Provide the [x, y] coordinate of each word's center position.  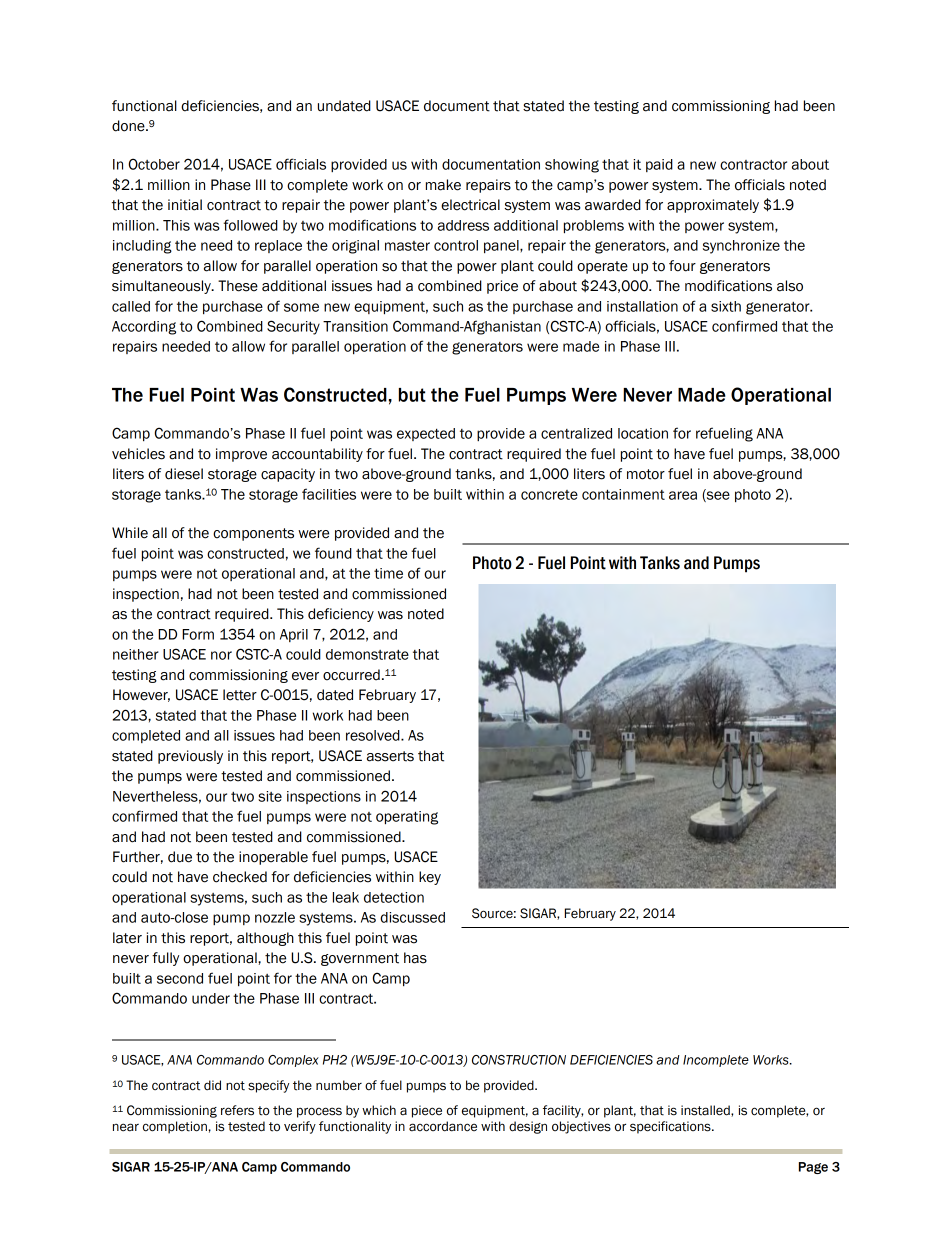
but [412, 395]
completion [175, 1127]
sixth [726, 306]
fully [165, 959]
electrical [470, 205]
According [144, 328]
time [388, 573]
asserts [390, 756]
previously [190, 757]
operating [407, 818]
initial [185, 205]
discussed [412, 917]
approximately [713, 206]
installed [706, 1111]
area [683, 495]
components [253, 534]
